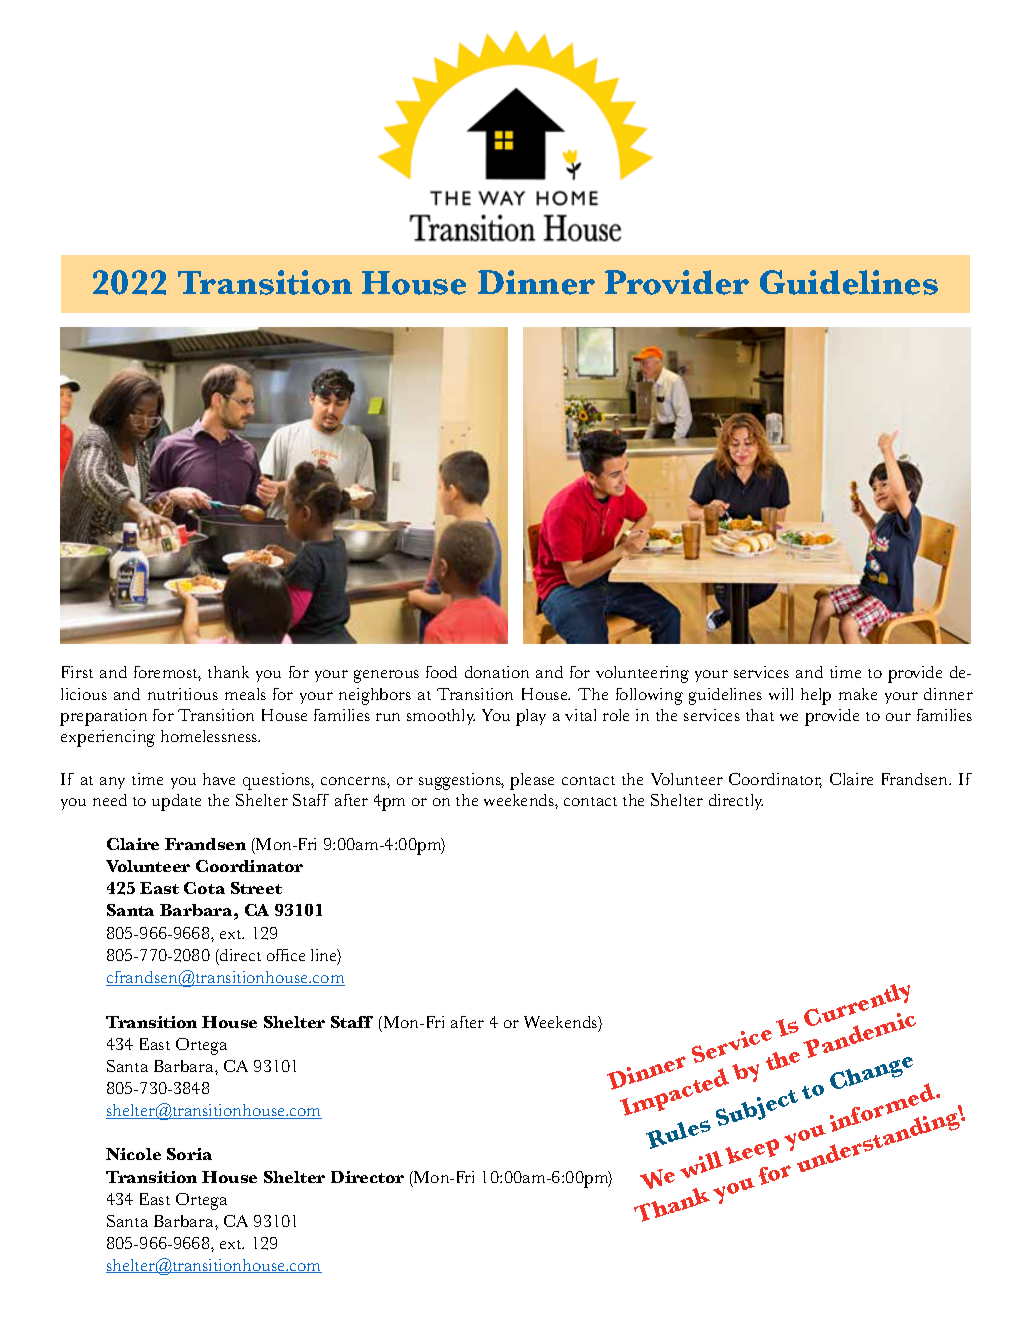 The width and height of the image is (1031, 1335). Describe the element at coordinates (816, 696) in the image. I see `help` at that location.
